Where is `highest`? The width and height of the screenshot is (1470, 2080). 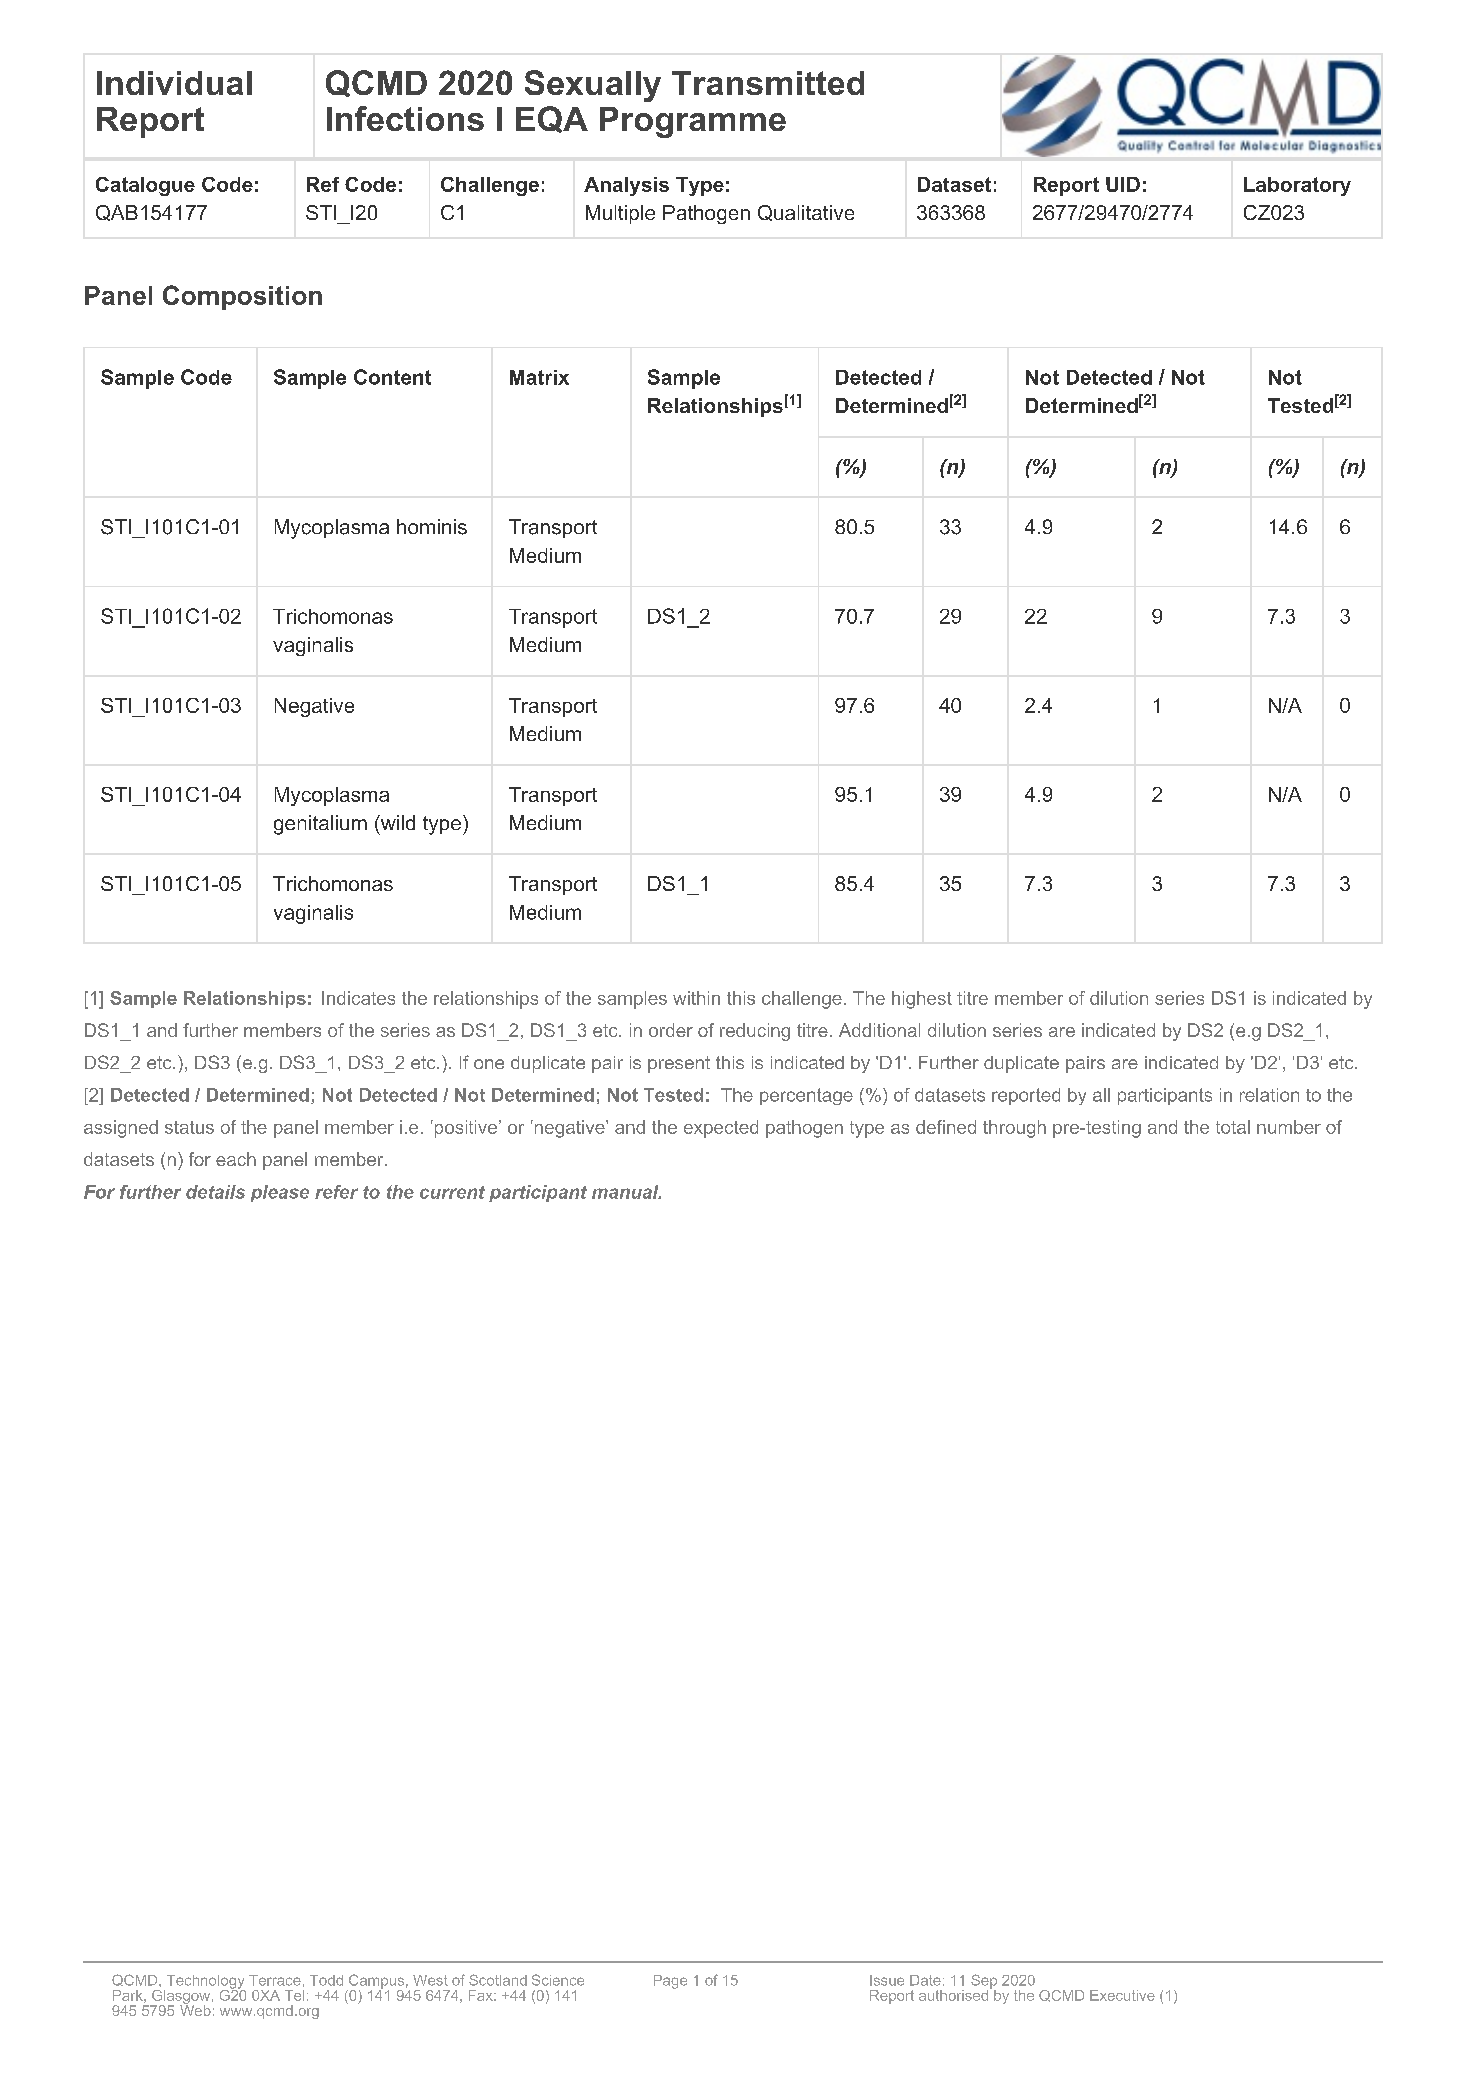 highest is located at coordinates (922, 1000).
